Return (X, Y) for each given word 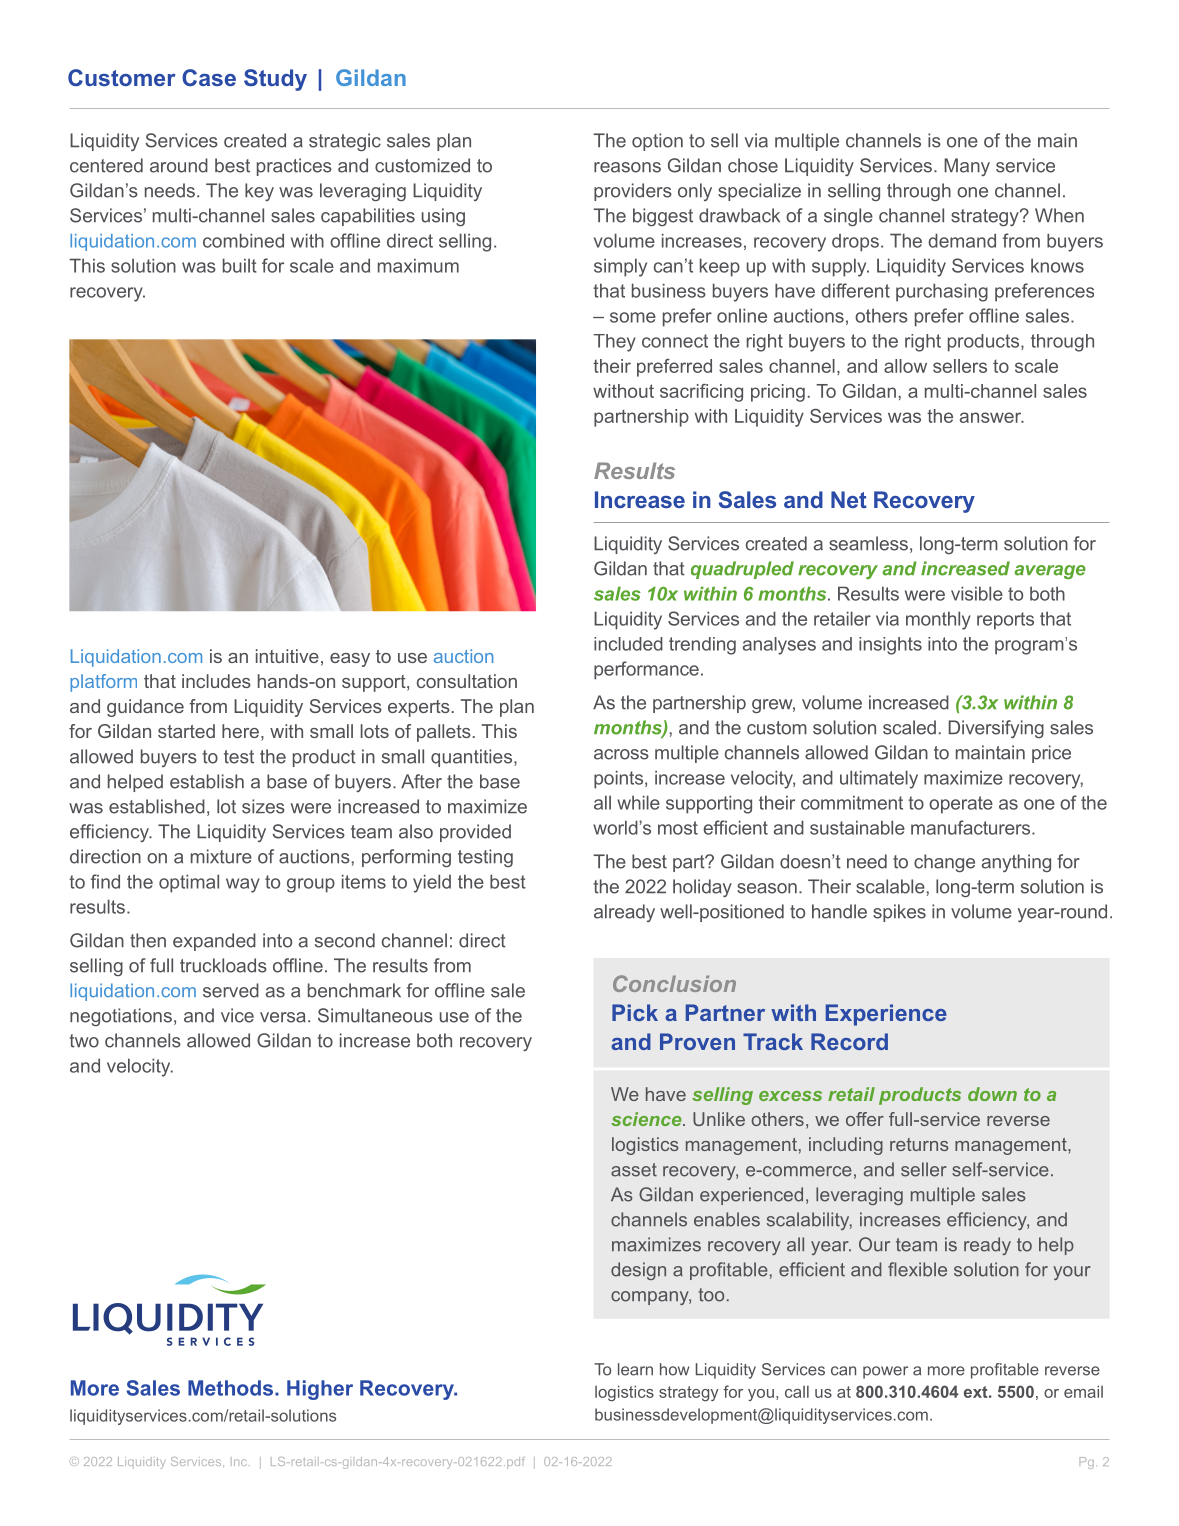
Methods (230, 1388)
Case (209, 77)
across (621, 754)
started (186, 731)
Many (967, 167)
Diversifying (996, 729)
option (657, 142)
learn (635, 1369)
